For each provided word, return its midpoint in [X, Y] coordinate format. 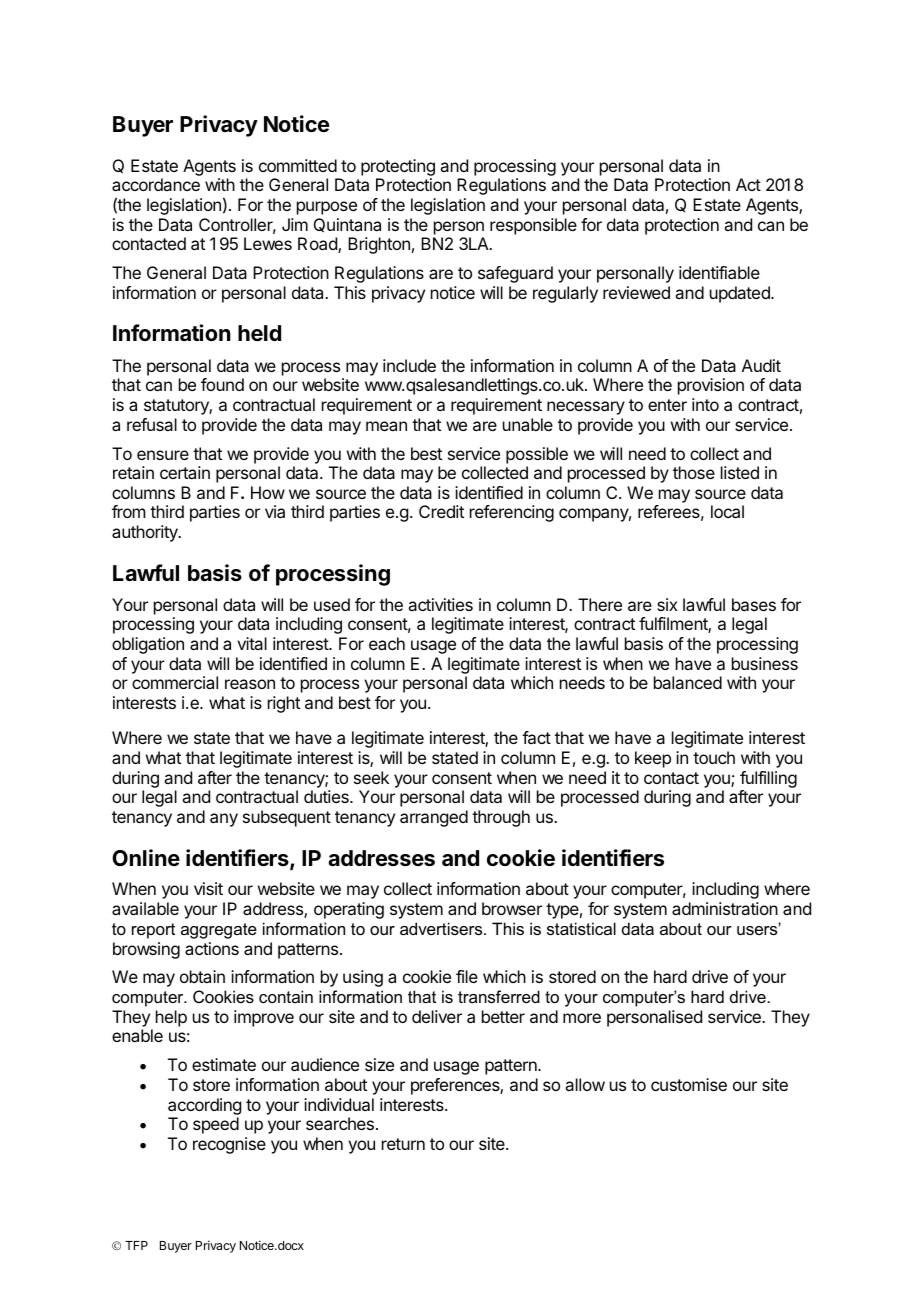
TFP [136, 1245]
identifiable [719, 272]
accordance [156, 184]
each [387, 643]
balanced [688, 682]
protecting [398, 169]
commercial [175, 682]
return [403, 1144]
